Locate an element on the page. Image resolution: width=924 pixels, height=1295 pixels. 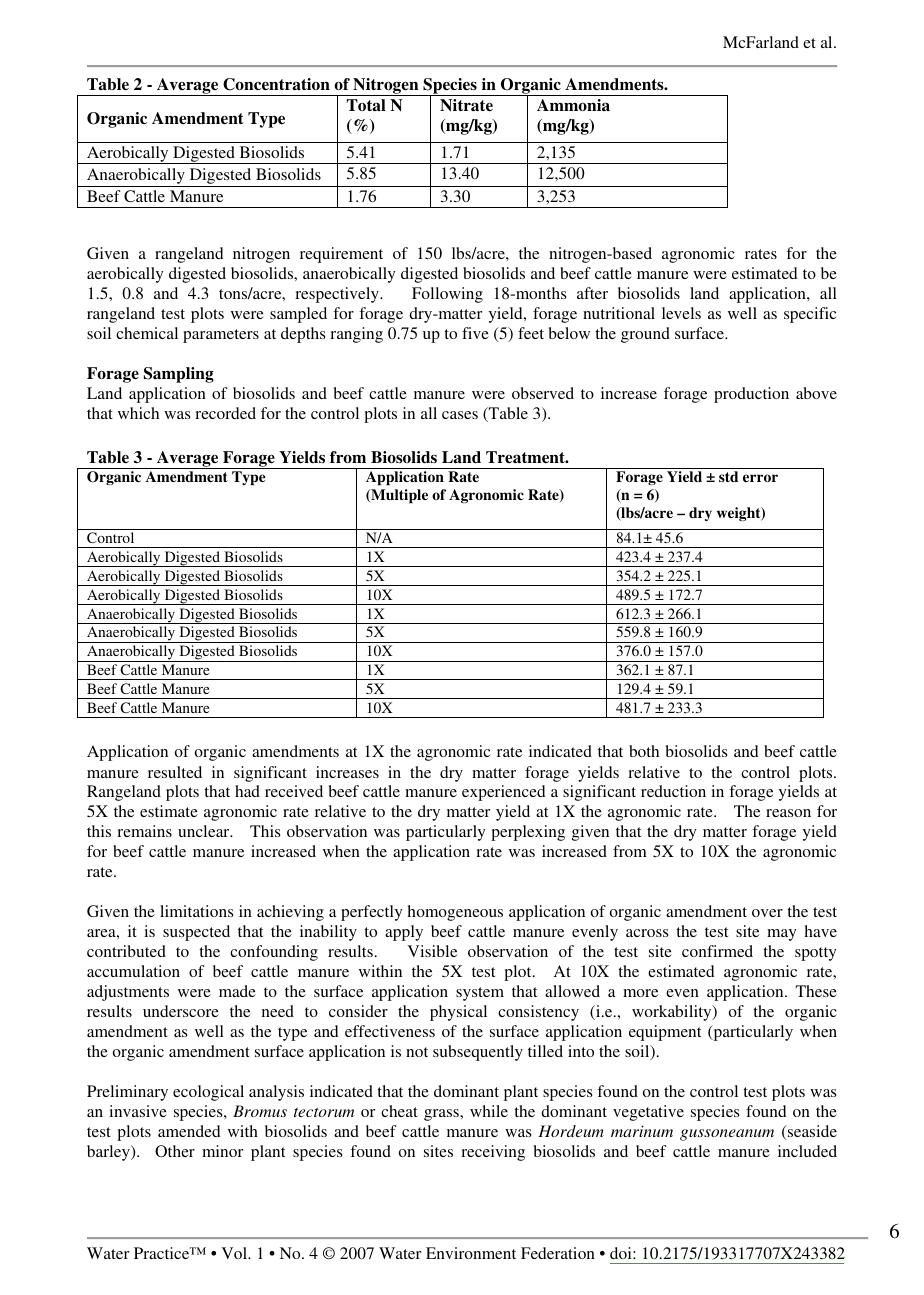
Practice is located at coordinates (163, 1253).
